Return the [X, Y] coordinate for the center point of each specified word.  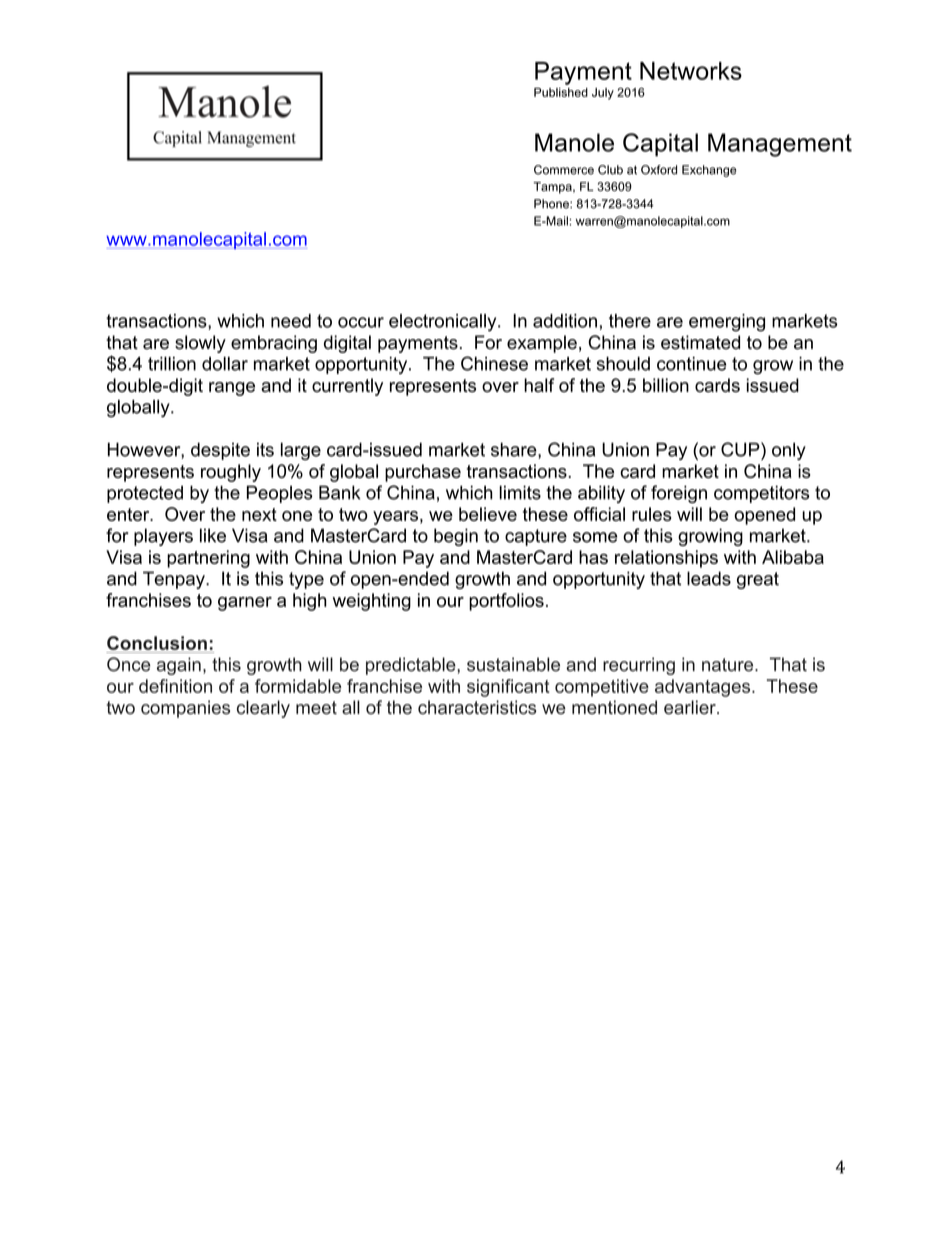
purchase [423, 473]
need [291, 321]
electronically [444, 323]
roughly [231, 473]
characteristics [477, 707]
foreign [679, 494]
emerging [727, 323]
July [603, 94]
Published [561, 92]
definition [175, 686]
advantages [704, 688]
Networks [691, 71]
